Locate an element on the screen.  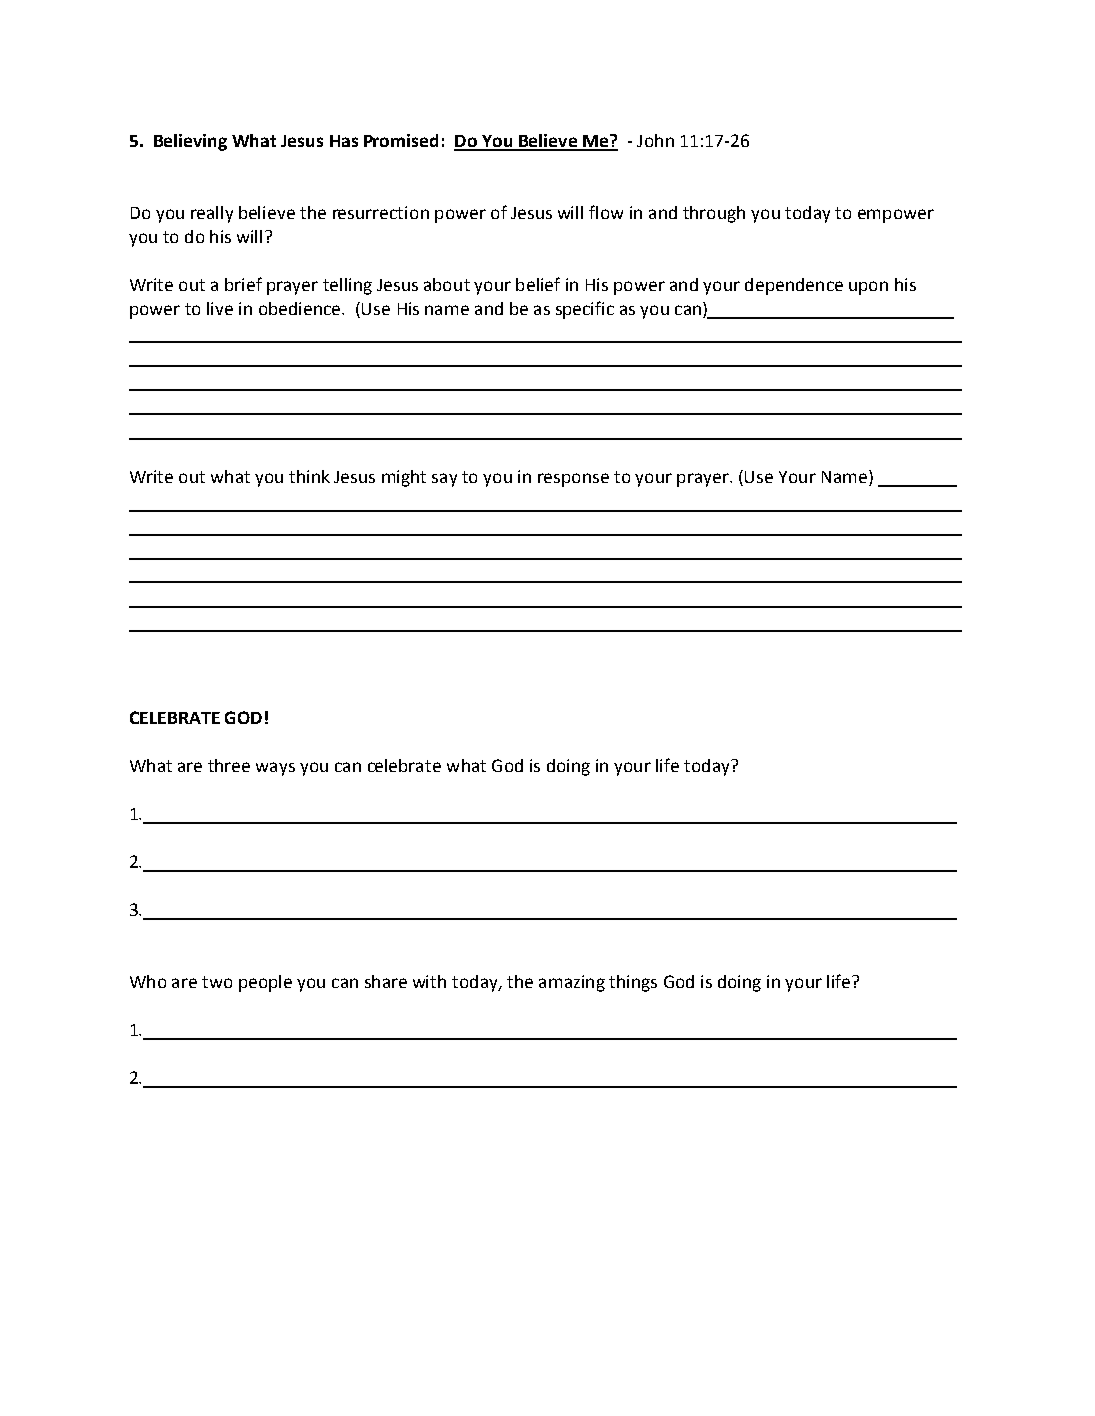
things is located at coordinates (633, 983).
